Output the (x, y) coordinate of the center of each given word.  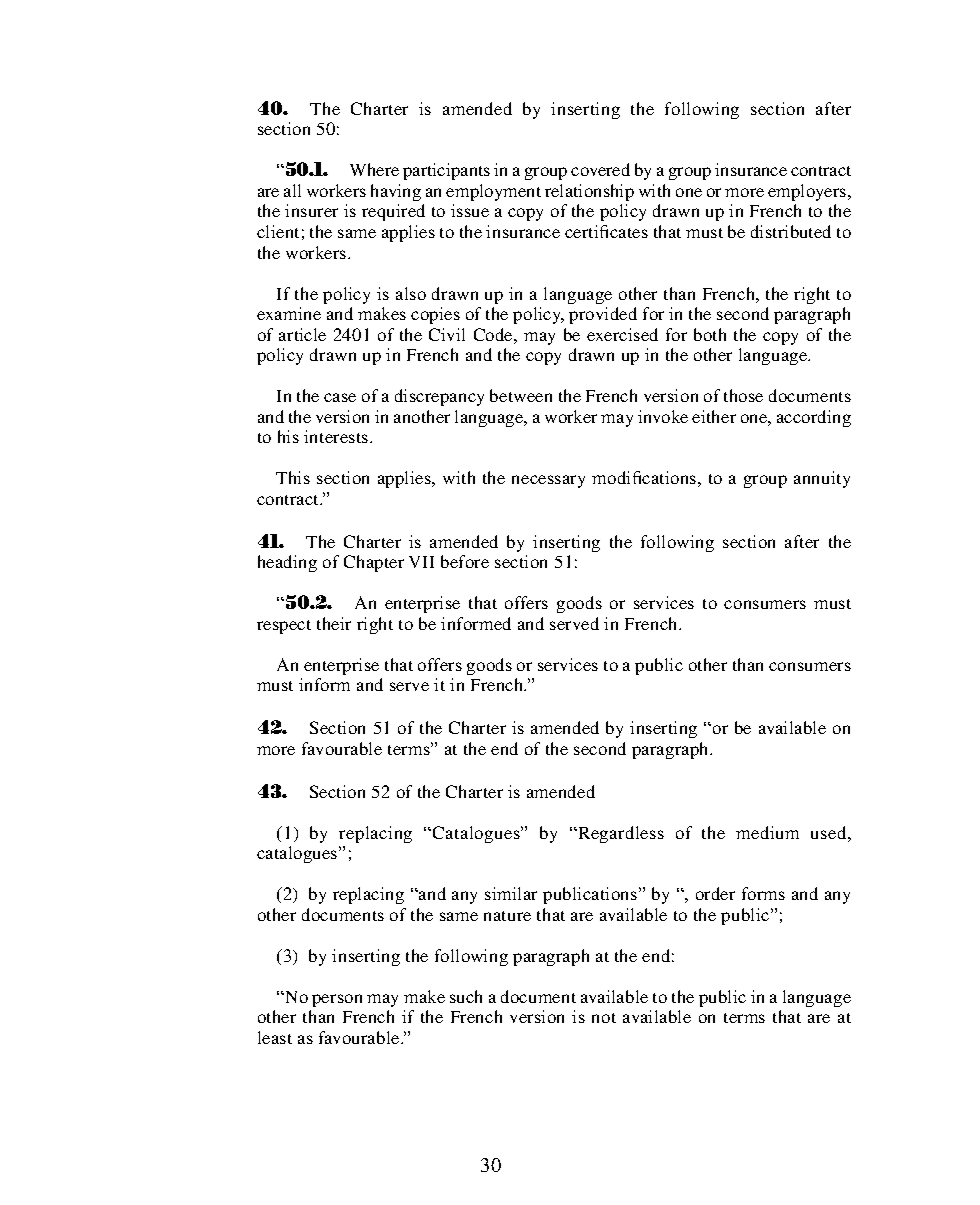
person (337, 1000)
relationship (589, 192)
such (466, 996)
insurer (311, 210)
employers (808, 192)
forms (763, 893)
